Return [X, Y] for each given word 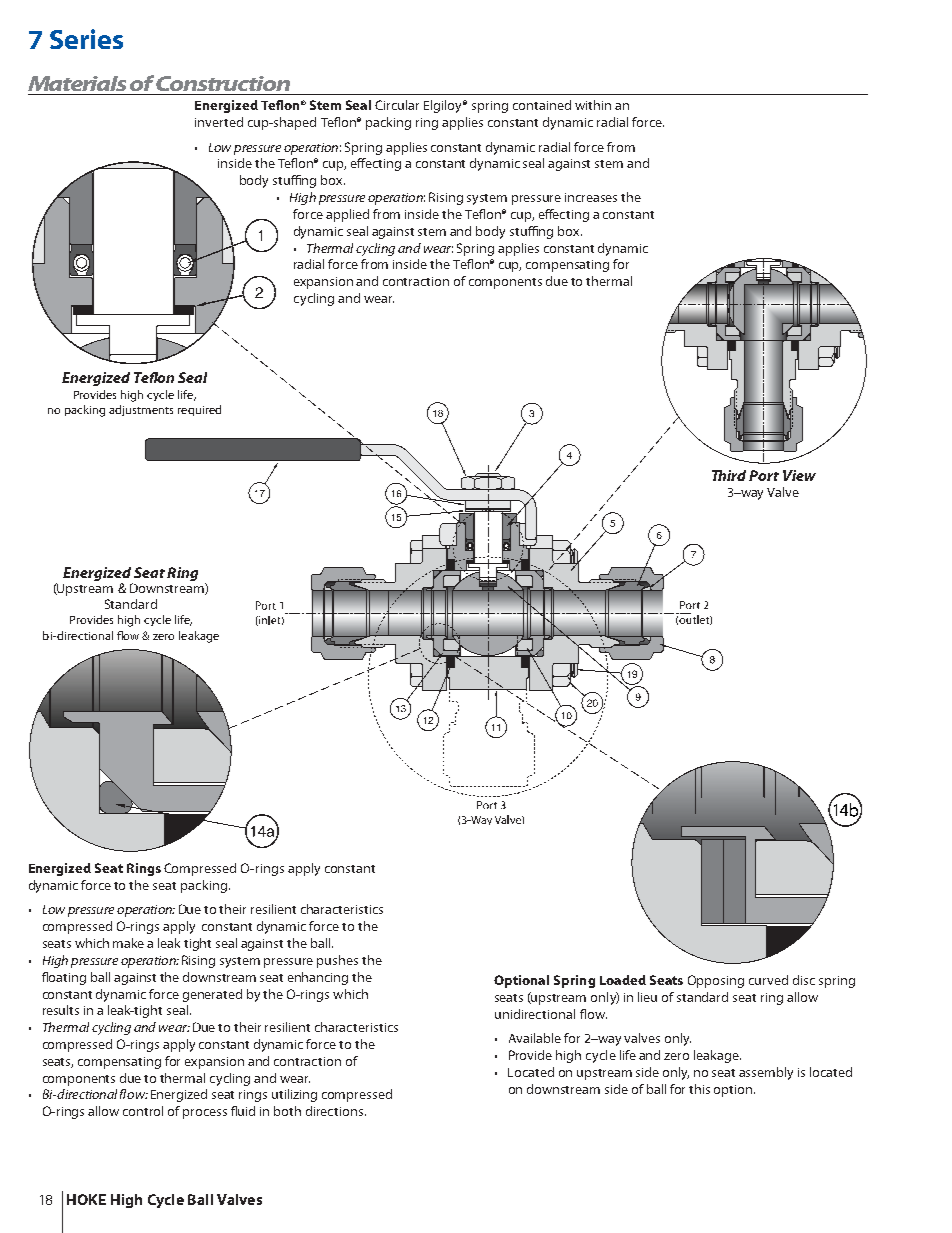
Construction [223, 83]
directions [336, 1111]
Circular [397, 105]
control [143, 1111]
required [199, 410]
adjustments [141, 410]
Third [729, 475]
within [593, 105]
